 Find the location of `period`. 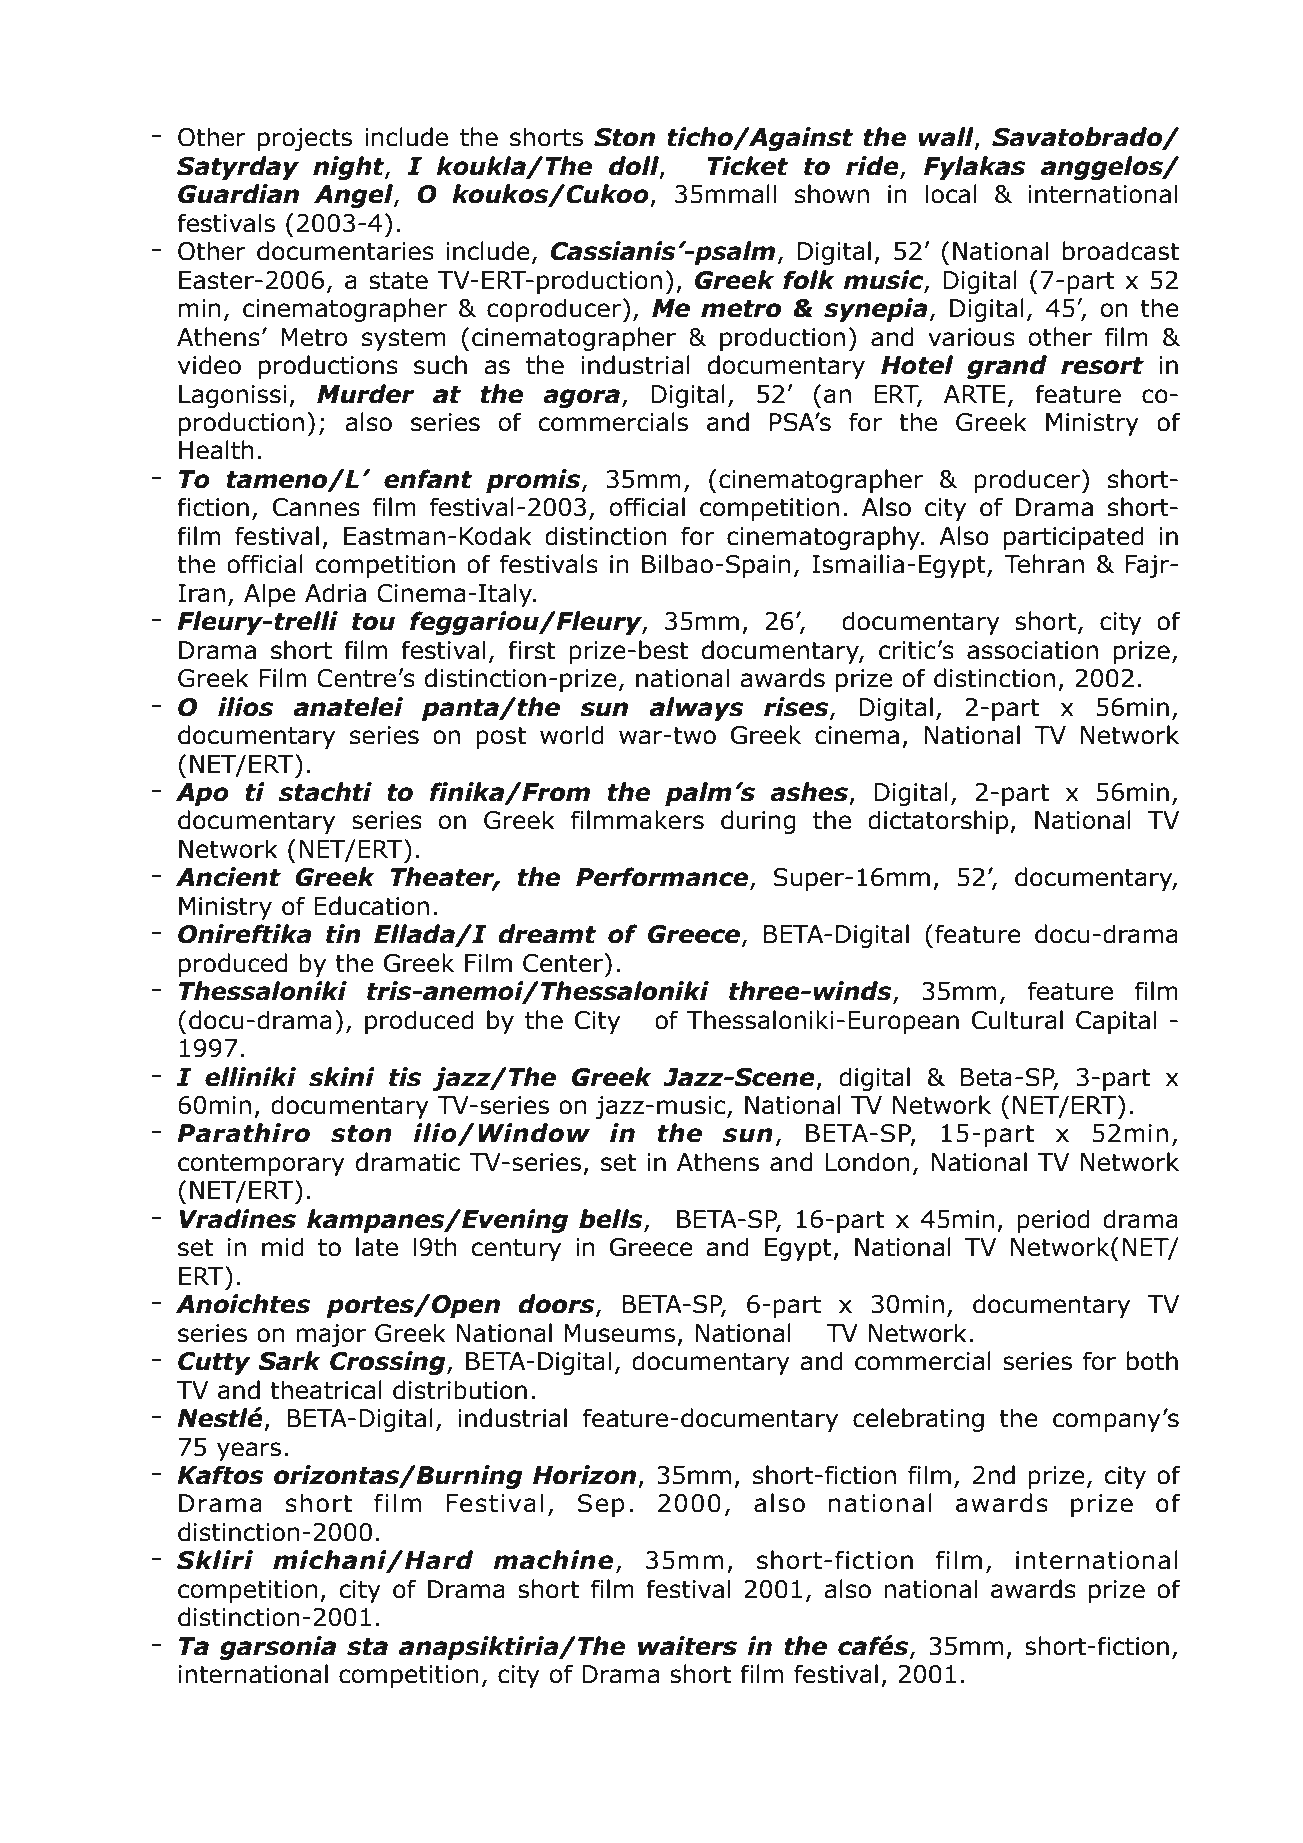

period is located at coordinates (1053, 1221).
